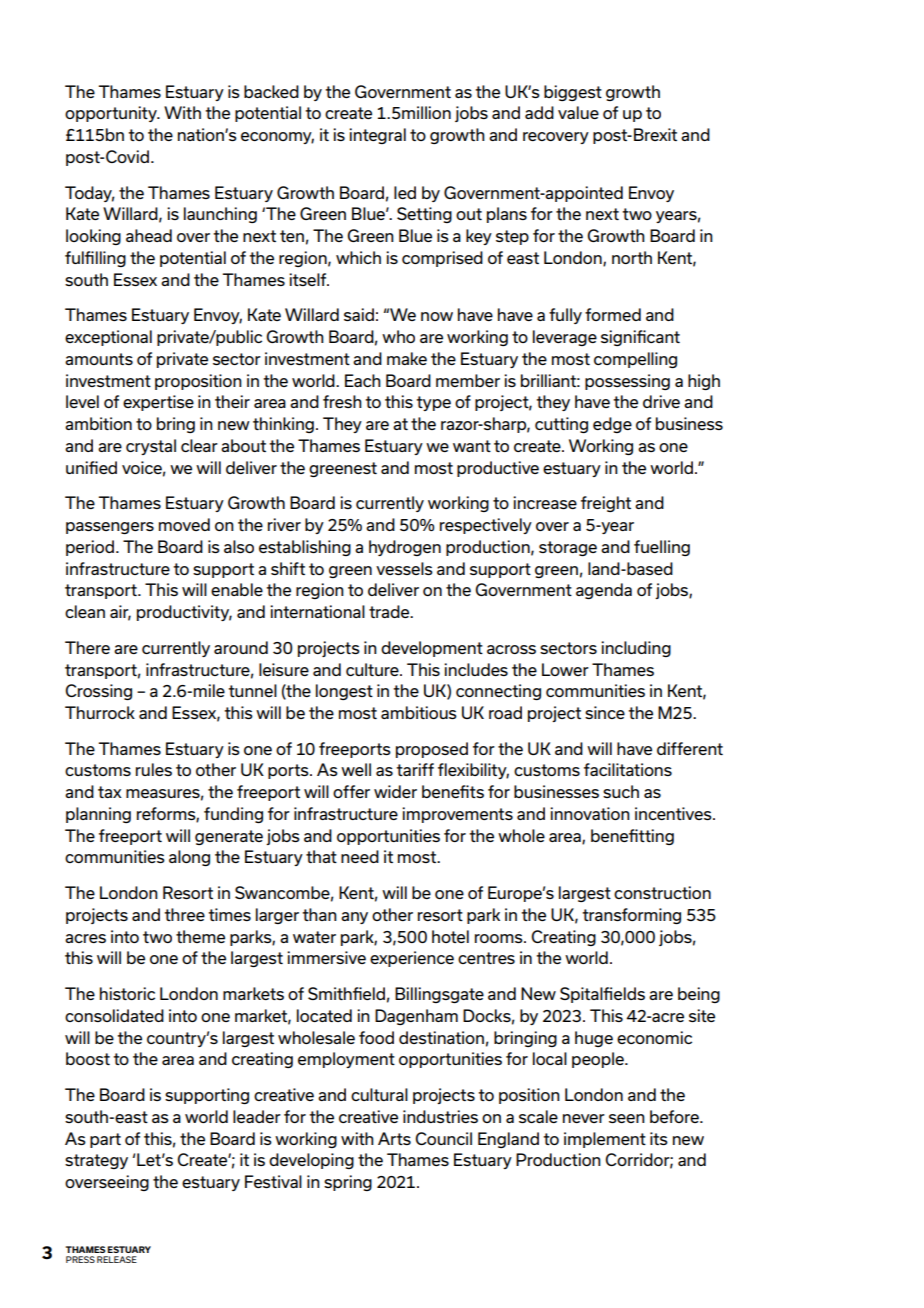  What do you see at coordinates (605, 1140) in the screenshot?
I see `implement` at bounding box center [605, 1140].
